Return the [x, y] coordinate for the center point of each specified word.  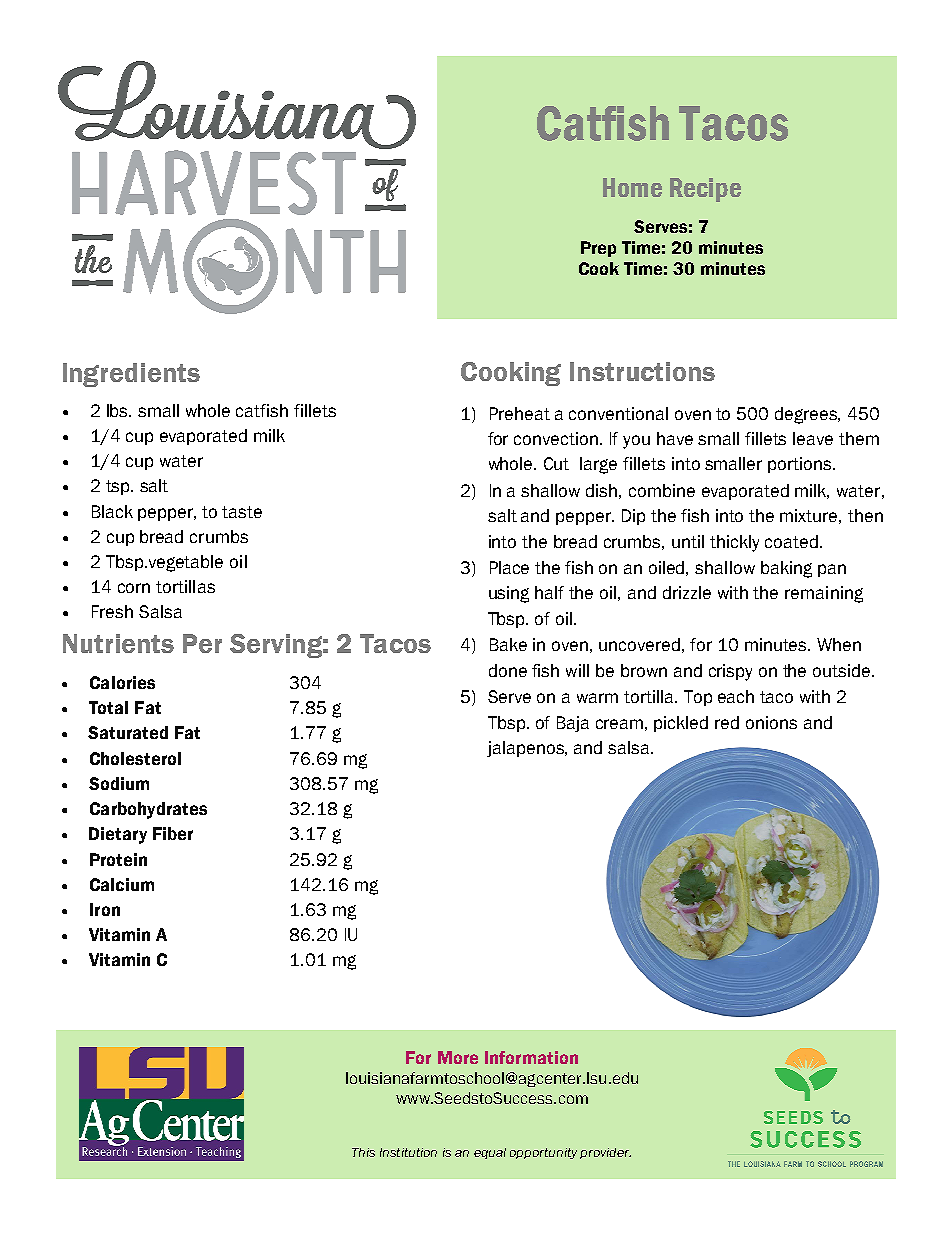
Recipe [705, 190]
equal [490, 1153]
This [363, 1152]
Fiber [173, 833]
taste [242, 512]
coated [791, 541]
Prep [598, 249]
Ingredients [131, 375]
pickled [681, 724]
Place [509, 567]
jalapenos [526, 749]
